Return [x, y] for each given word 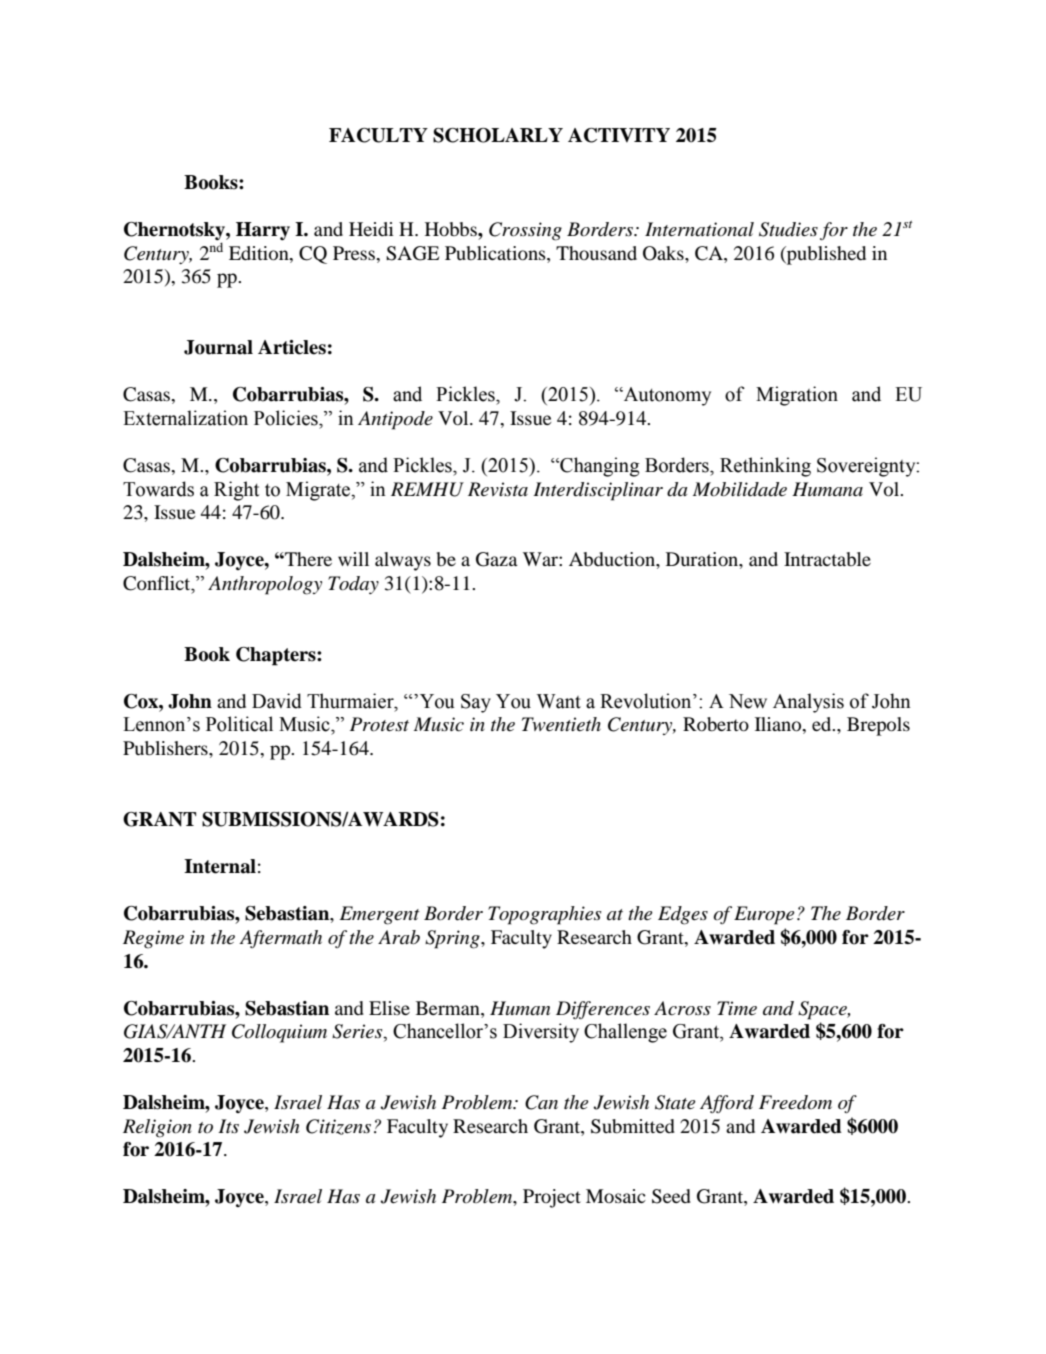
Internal [220, 866]
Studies [788, 229]
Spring [453, 939]
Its [228, 1126]
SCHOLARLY [498, 135]
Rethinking [765, 467]
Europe [764, 915]
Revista [498, 489]
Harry [263, 231]
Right [236, 491]
